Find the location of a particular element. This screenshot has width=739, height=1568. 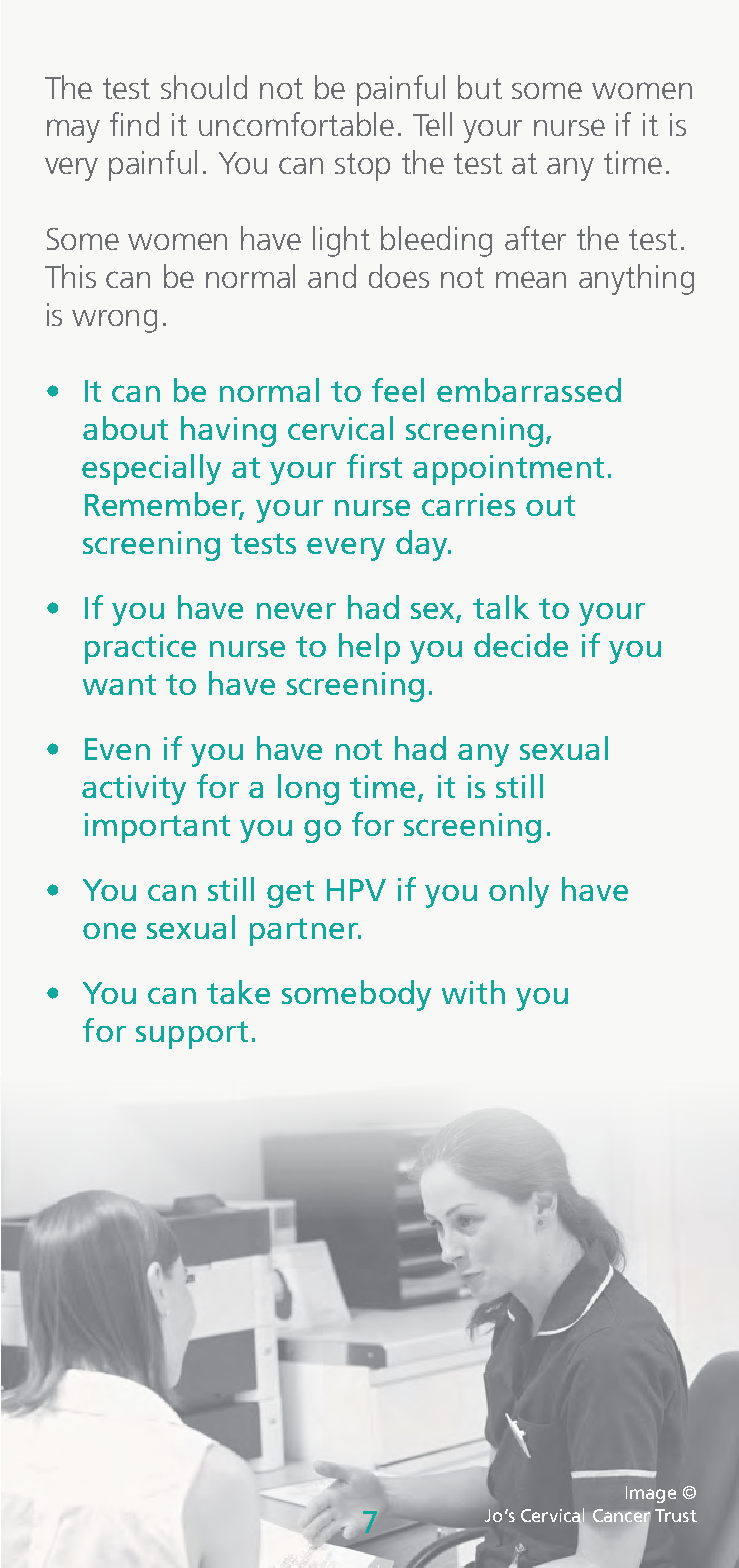

stop is located at coordinates (362, 167).
